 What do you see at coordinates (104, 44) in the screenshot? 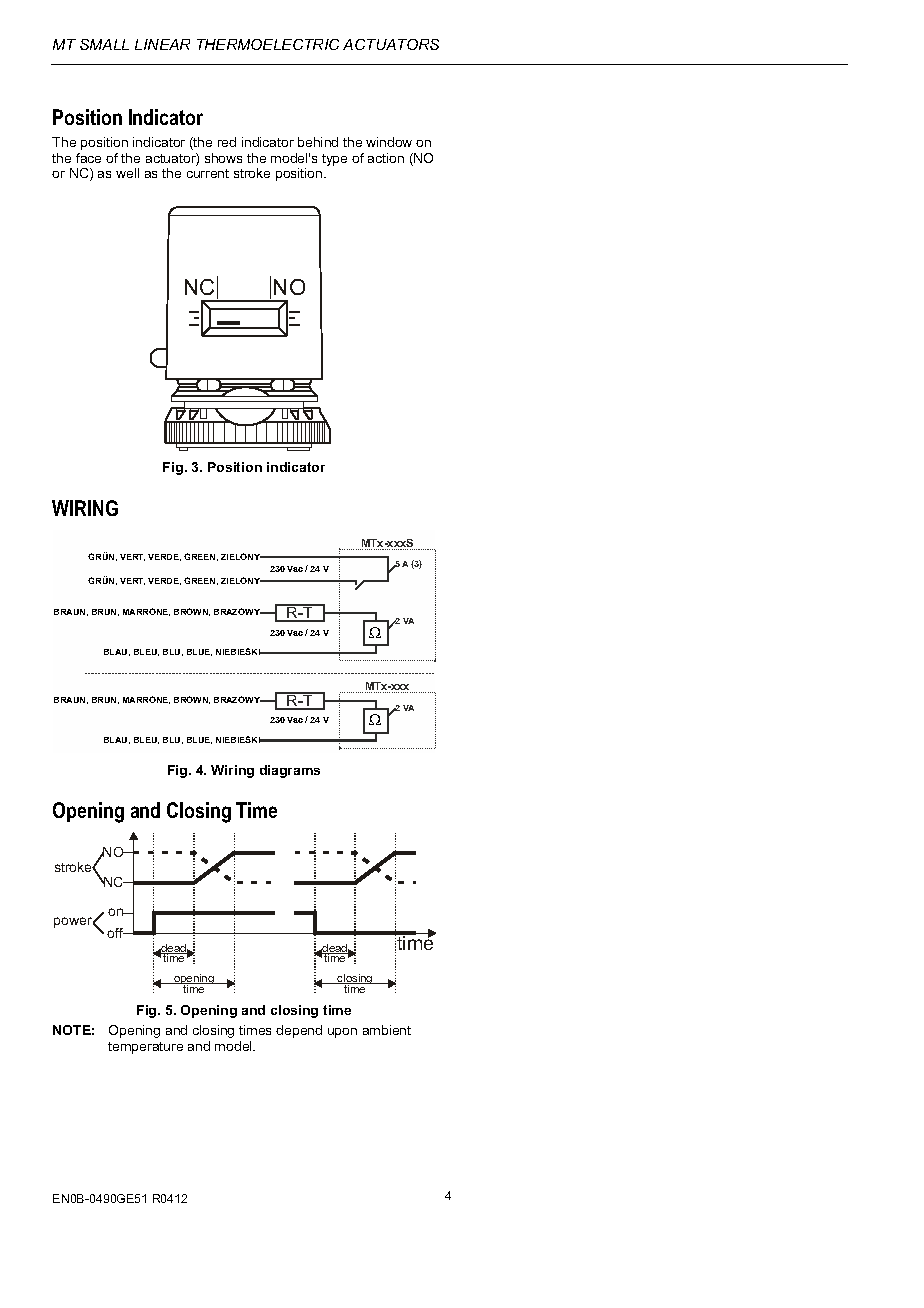
I see `SMALL` at bounding box center [104, 44].
